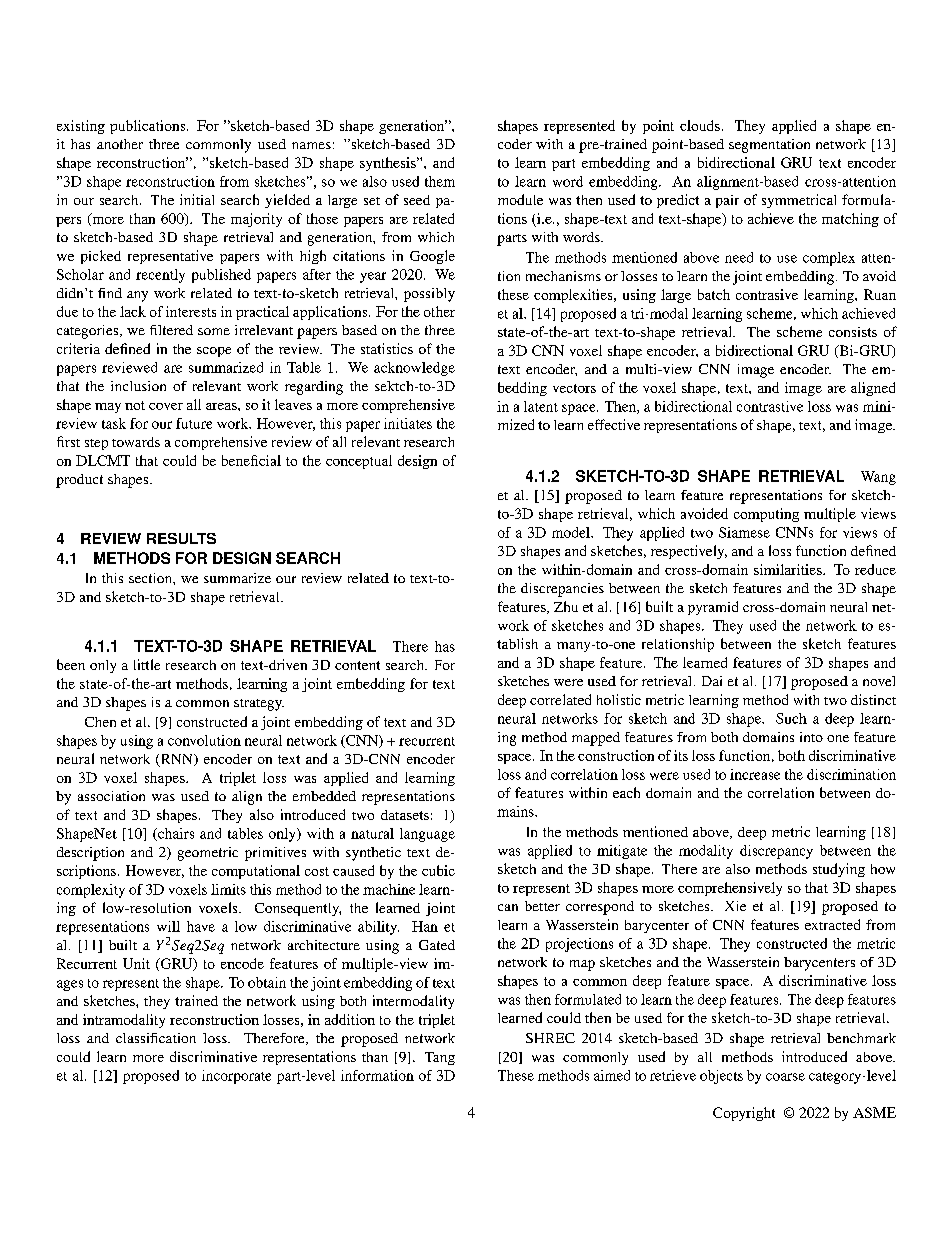 The height and width of the screenshot is (1233, 952). Describe the element at coordinates (236, 1077) in the screenshot. I see `incorporate` at that location.
